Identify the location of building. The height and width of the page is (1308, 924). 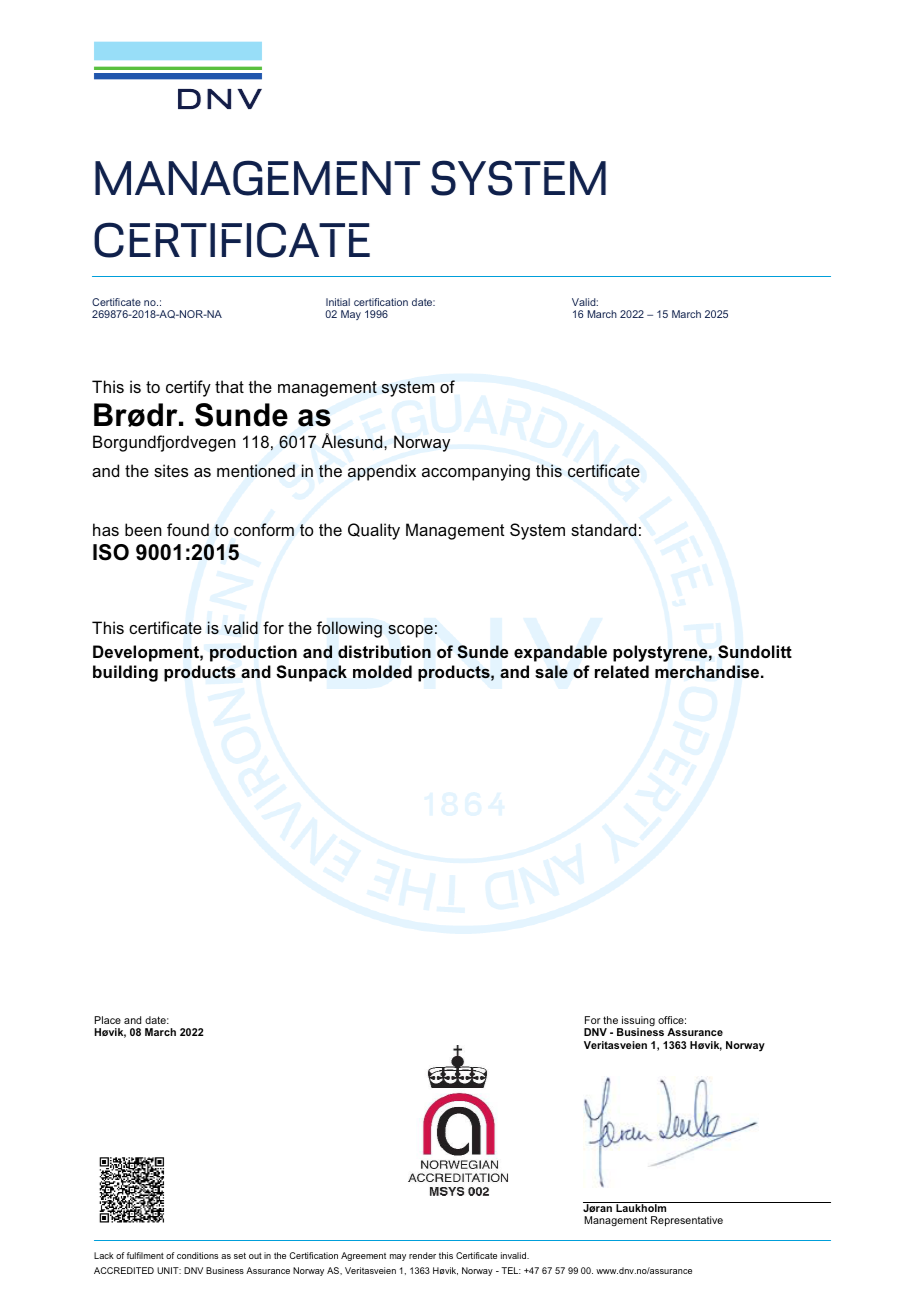
(125, 673).
